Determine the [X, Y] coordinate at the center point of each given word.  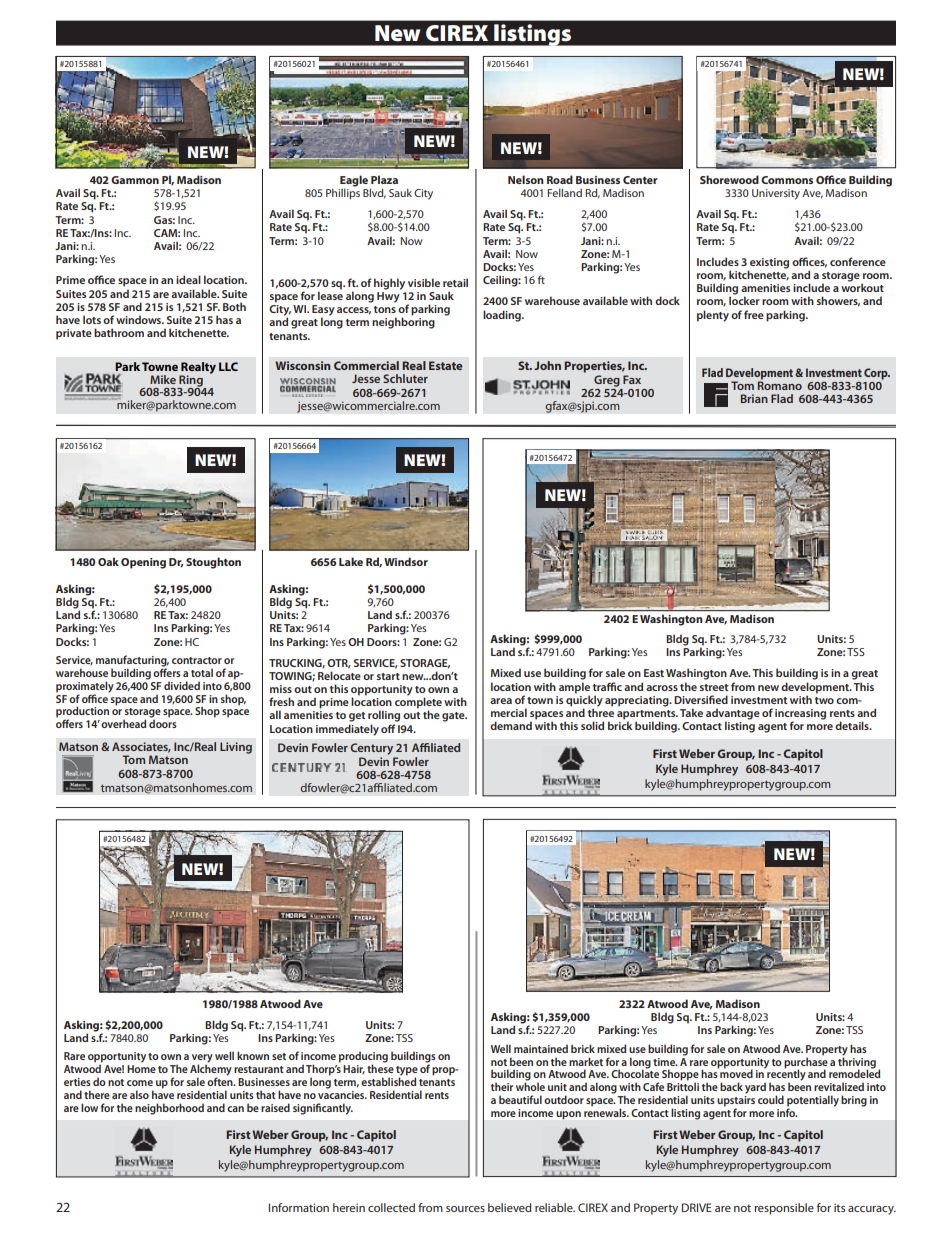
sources [465, 1209]
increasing [800, 715]
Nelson [526, 179]
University [776, 194]
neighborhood [169, 1109]
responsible [784, 1209]
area [501, 701]
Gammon [135, 180]
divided [182, 685]
